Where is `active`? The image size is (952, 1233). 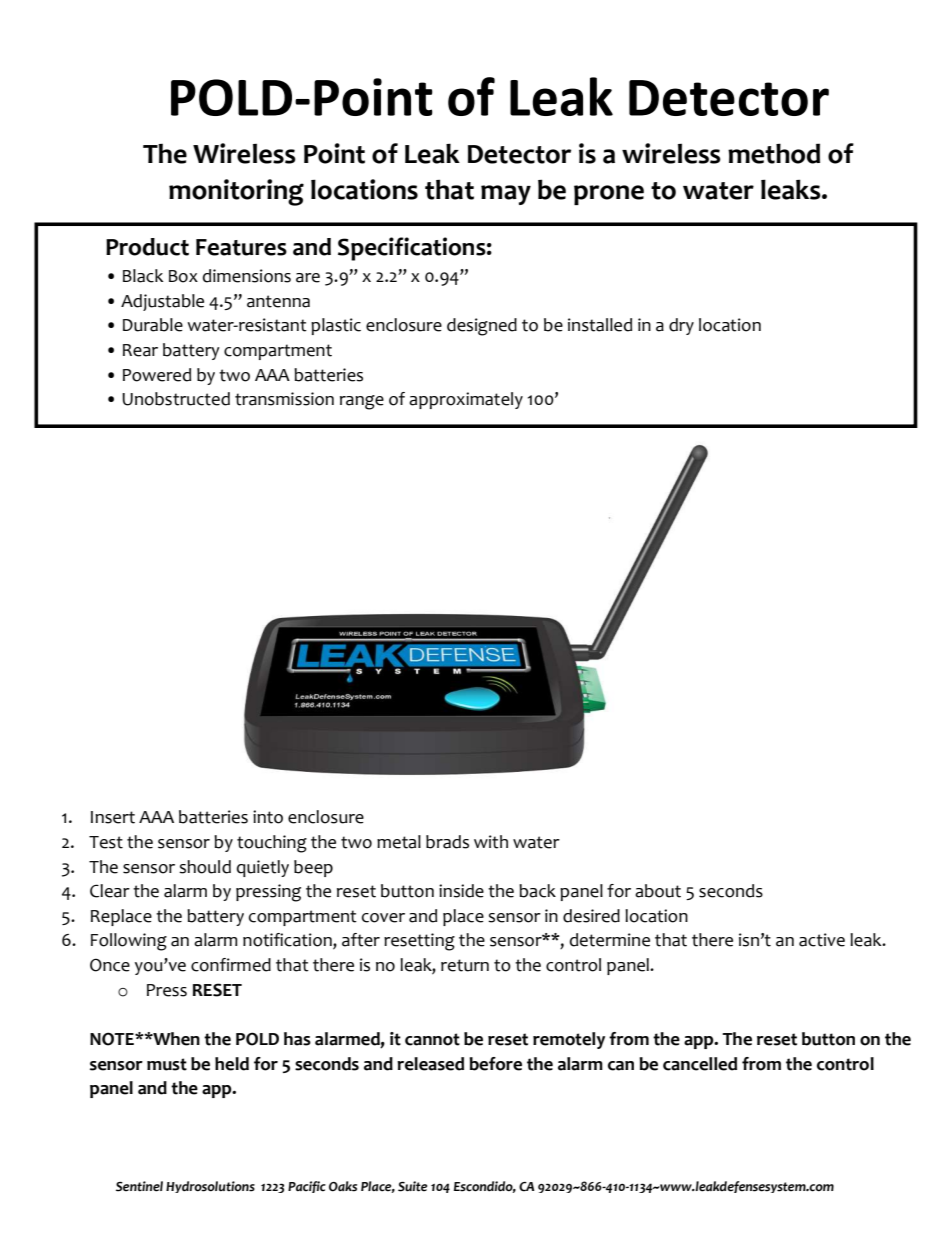
active is located at coordinates (822, 940).
